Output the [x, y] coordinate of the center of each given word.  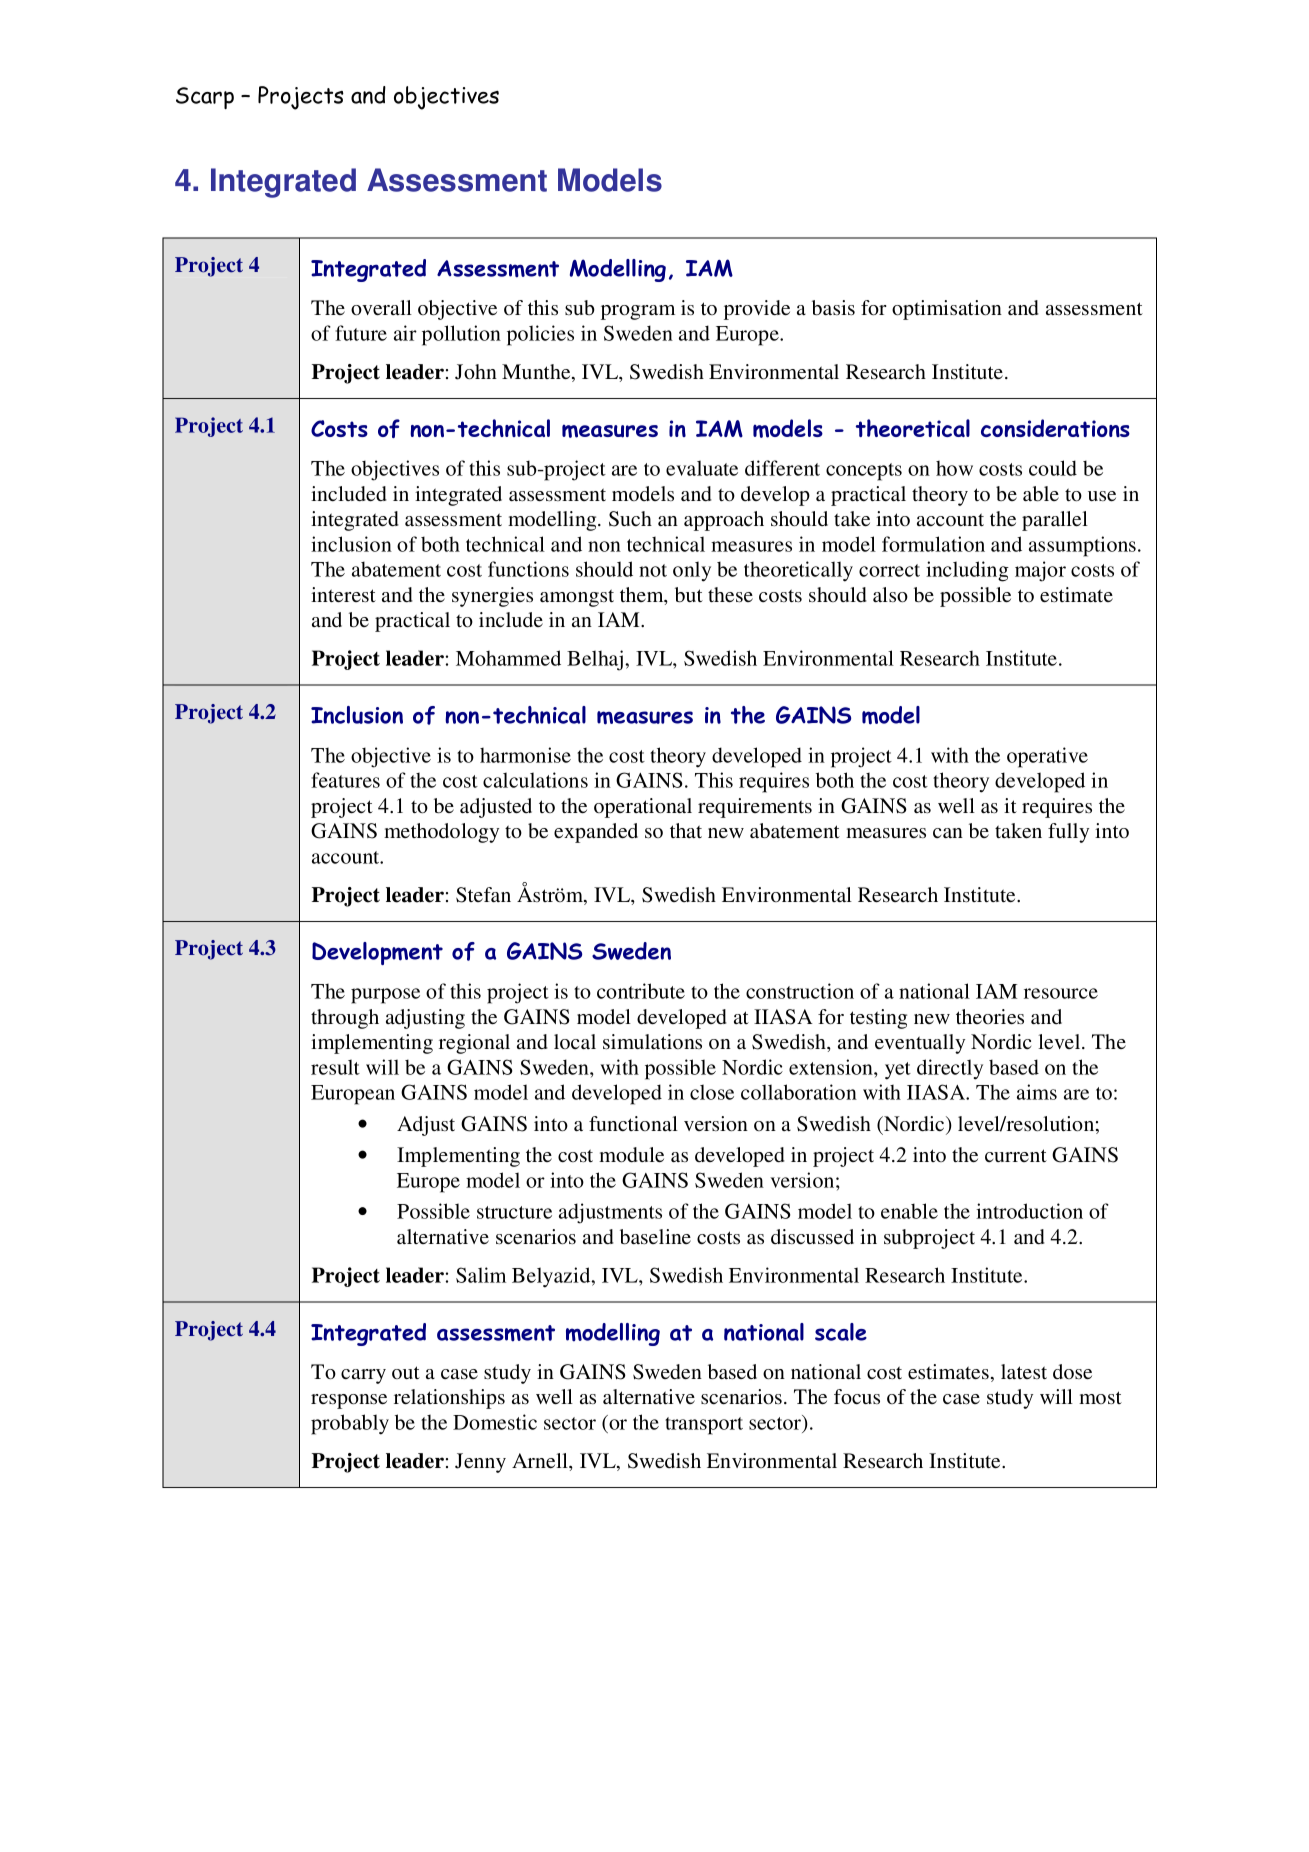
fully [1068, 833]
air [405, 333]
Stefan [483, 895]
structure [514, 1212]
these [730, 594]
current [1016, 1155]
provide [757, 310]
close [712, 1092]
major [1040, 571]
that [686, 830]
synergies [492, 597]
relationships [449, 1399]
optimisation [947, 310]
